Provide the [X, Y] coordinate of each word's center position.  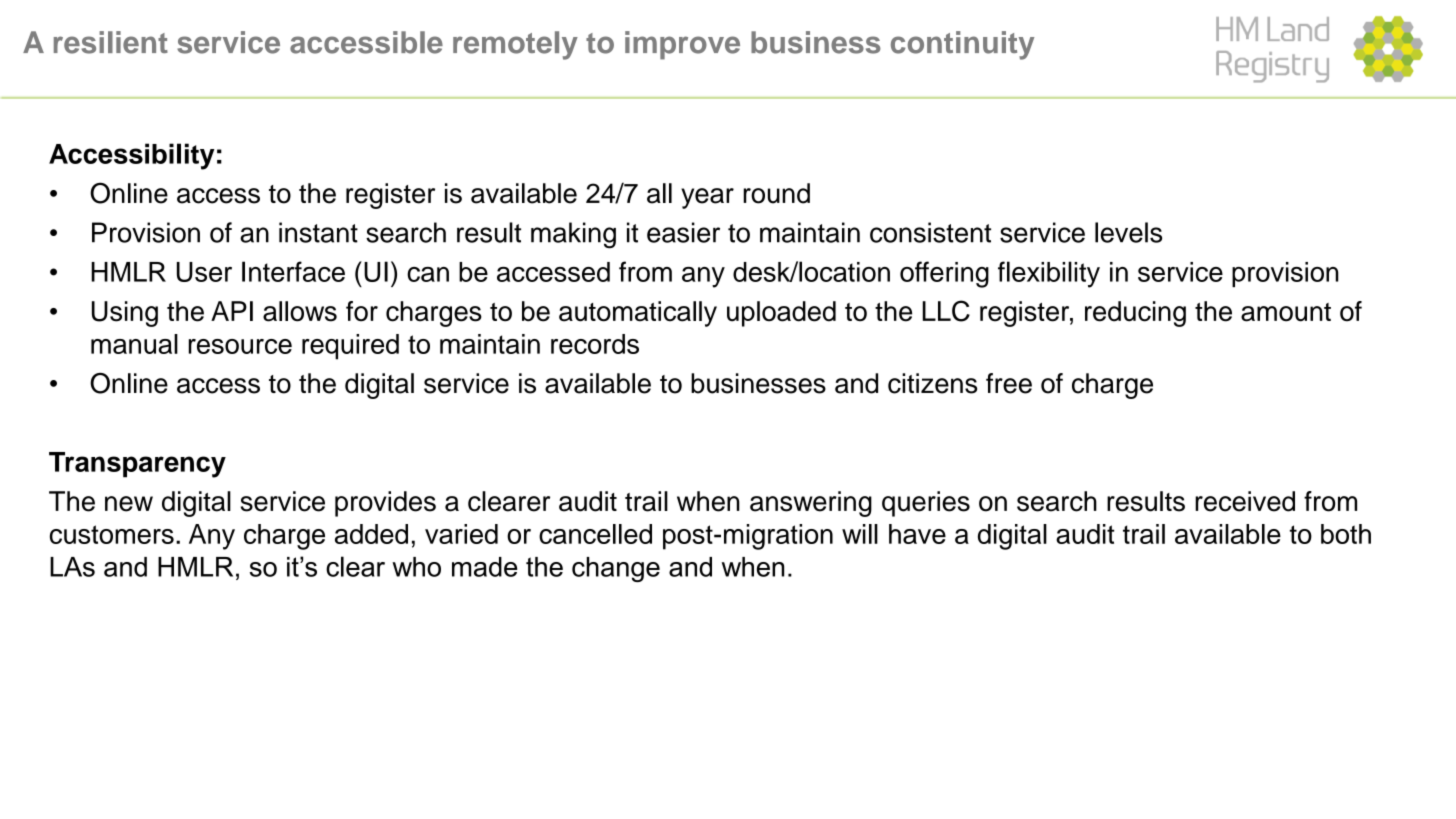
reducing [1135, 314]
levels [1128, 232]
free [1009, 383]
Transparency [137, 465]
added [371, 534]
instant [318, 232]
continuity [962, 45]
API [232, 311]
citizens [932, 383]
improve [682, 45]
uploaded [781, 314]
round [776, 193]
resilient [111, 42]
